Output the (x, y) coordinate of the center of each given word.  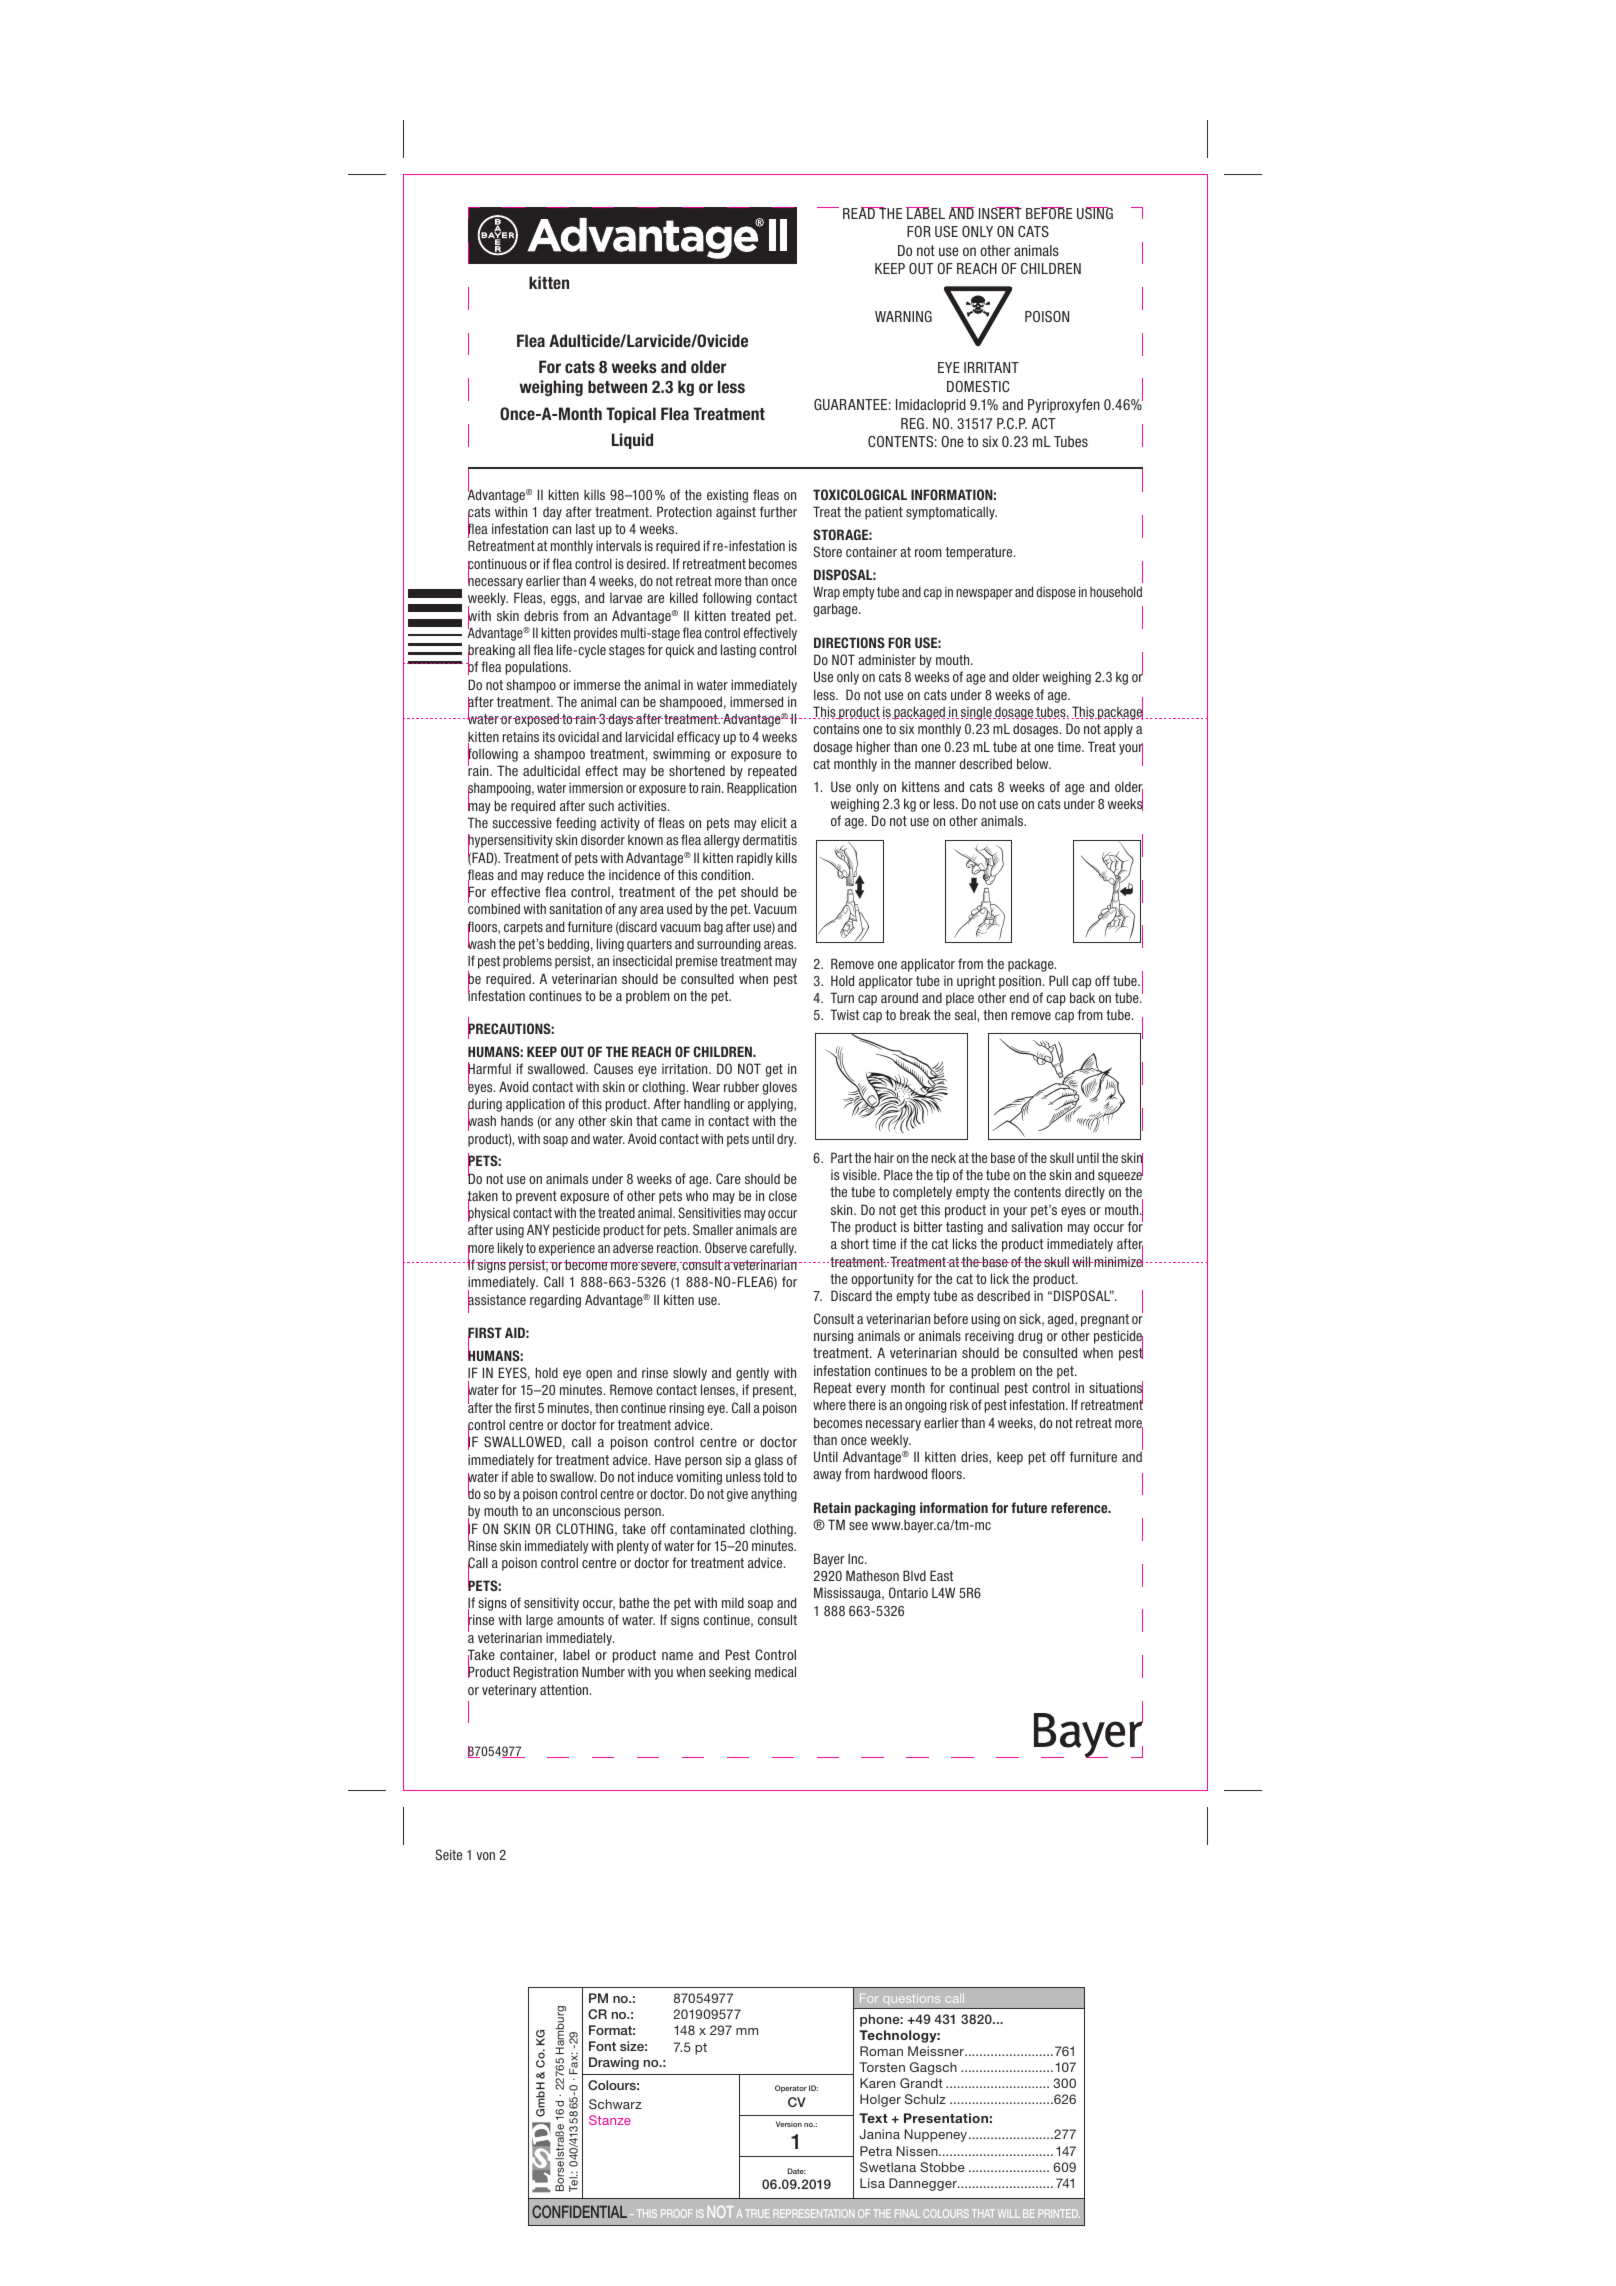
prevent (536, 1197)
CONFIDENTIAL (579, 2211)
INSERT (1000, 213)
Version (789, 2124)
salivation (1036, 1226)
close (783, 1195)
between (617, 386)
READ (860, 213)
